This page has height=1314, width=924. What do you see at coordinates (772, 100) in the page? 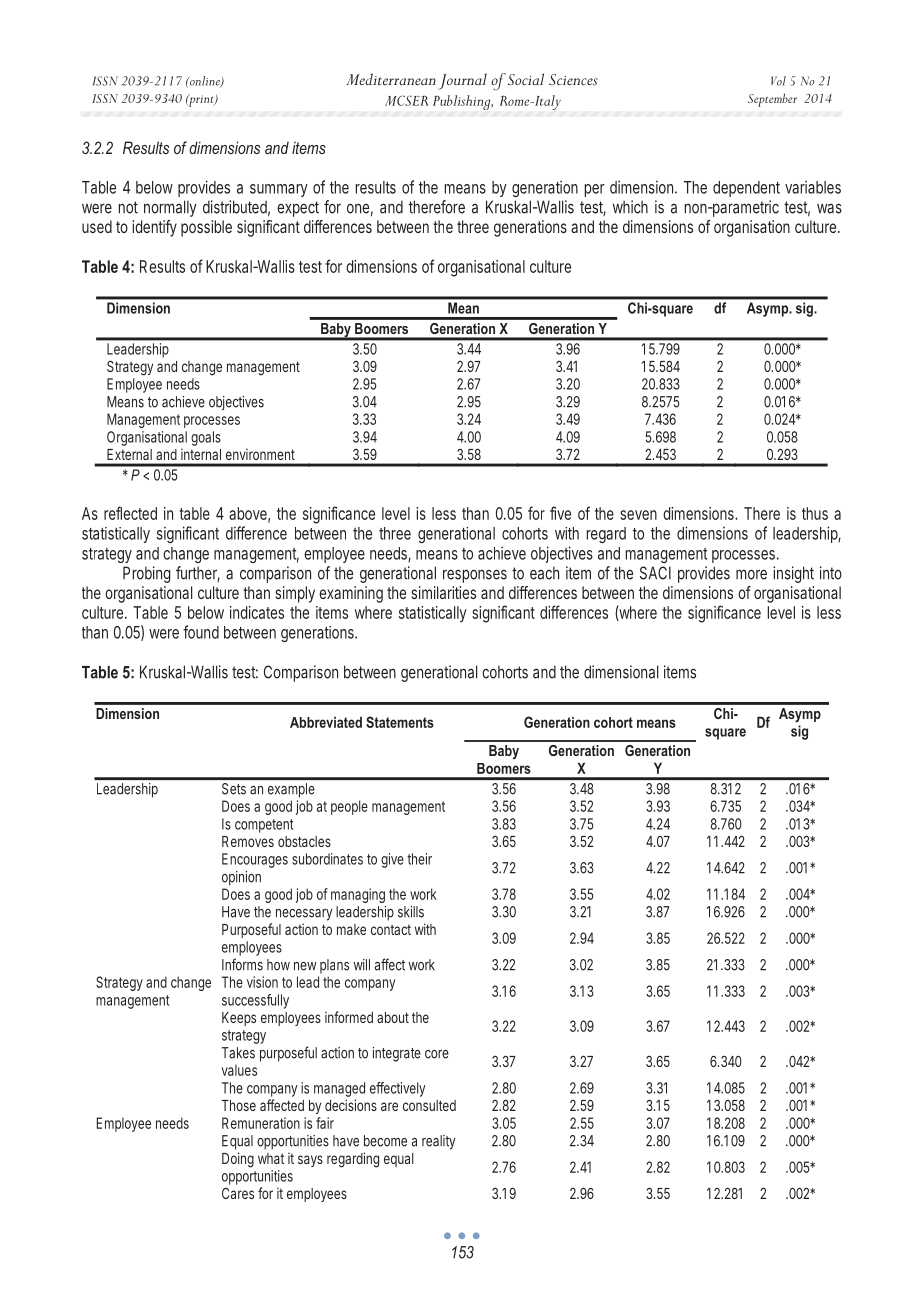
I see `September` at bounding box center [772, 100].
